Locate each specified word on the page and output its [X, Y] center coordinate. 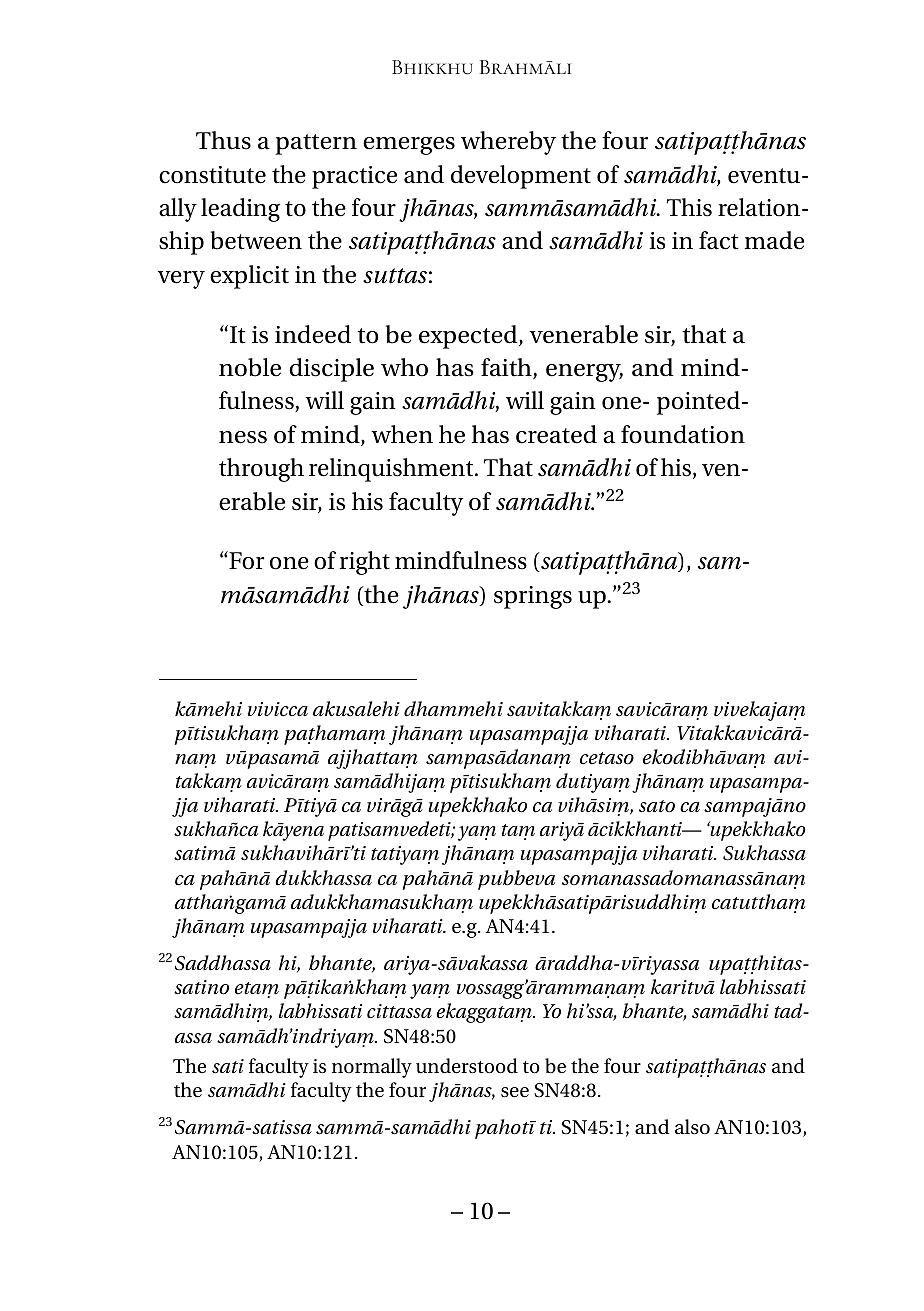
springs [533, 597]
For [246, 560]
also [692, 1127]
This [689, 207]
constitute [212, 175]
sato [657, 806]
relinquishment [392, 470]
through [261, 470]
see [515, 1092]
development [521, 177]
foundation [683, 434]
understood [467, 1066]
